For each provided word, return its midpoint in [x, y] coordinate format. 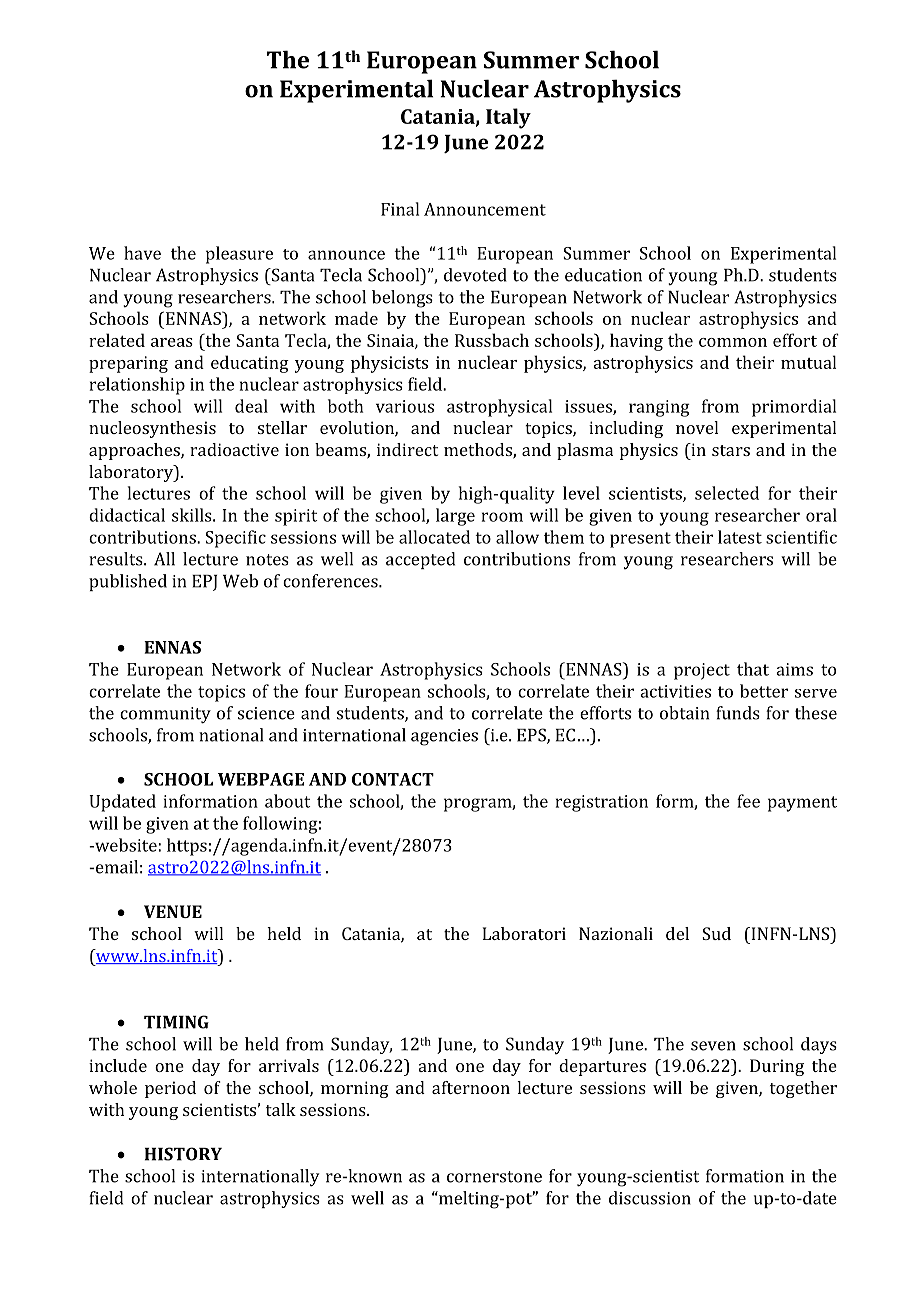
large [455, 517]
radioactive [234, 449]
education [603, 275]
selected [727, 493]
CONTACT [393, 779]
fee [748, 801]
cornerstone [494, 1177]
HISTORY [183, 1154]
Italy [508, 118]
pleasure [239, 255]
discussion [650, 1198]
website [126, 845]
